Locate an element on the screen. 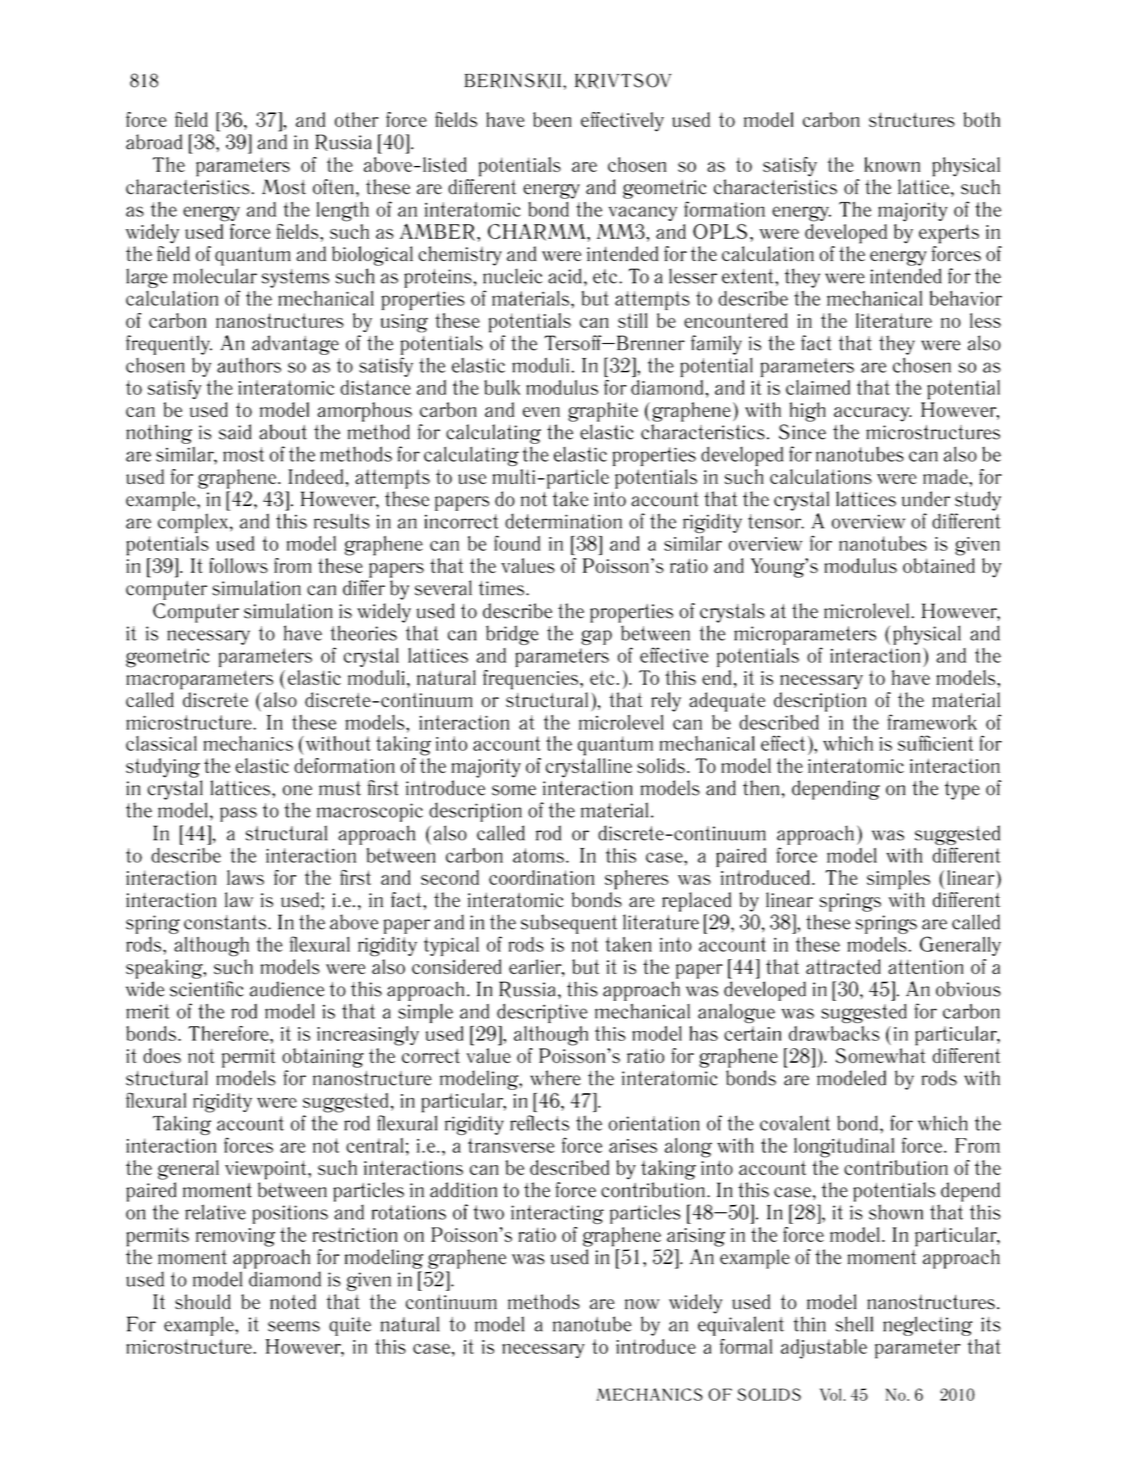  seems is located at coordinates (294, 1326).
